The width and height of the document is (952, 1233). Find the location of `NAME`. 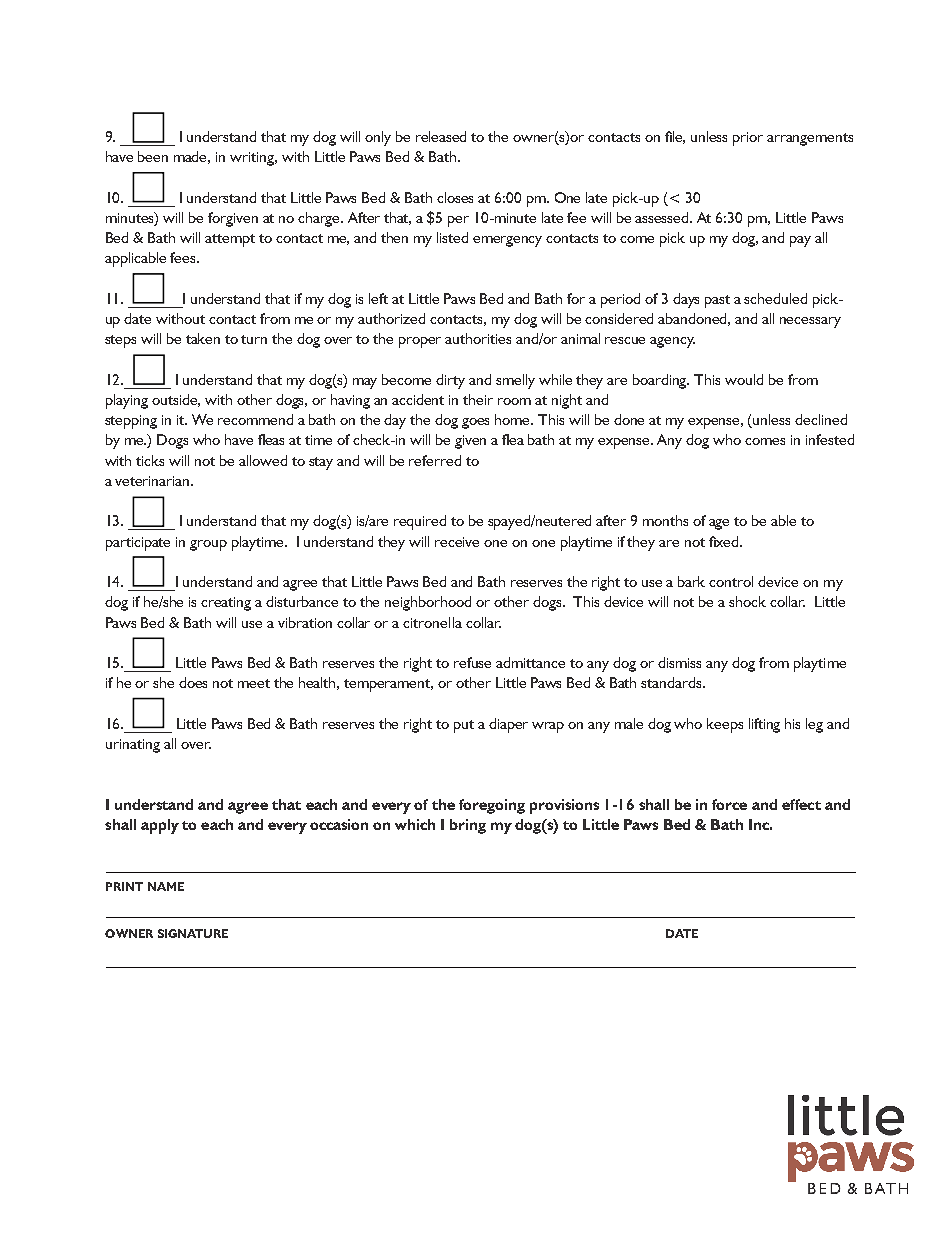

NAME is located at coordinates (166, 886).
